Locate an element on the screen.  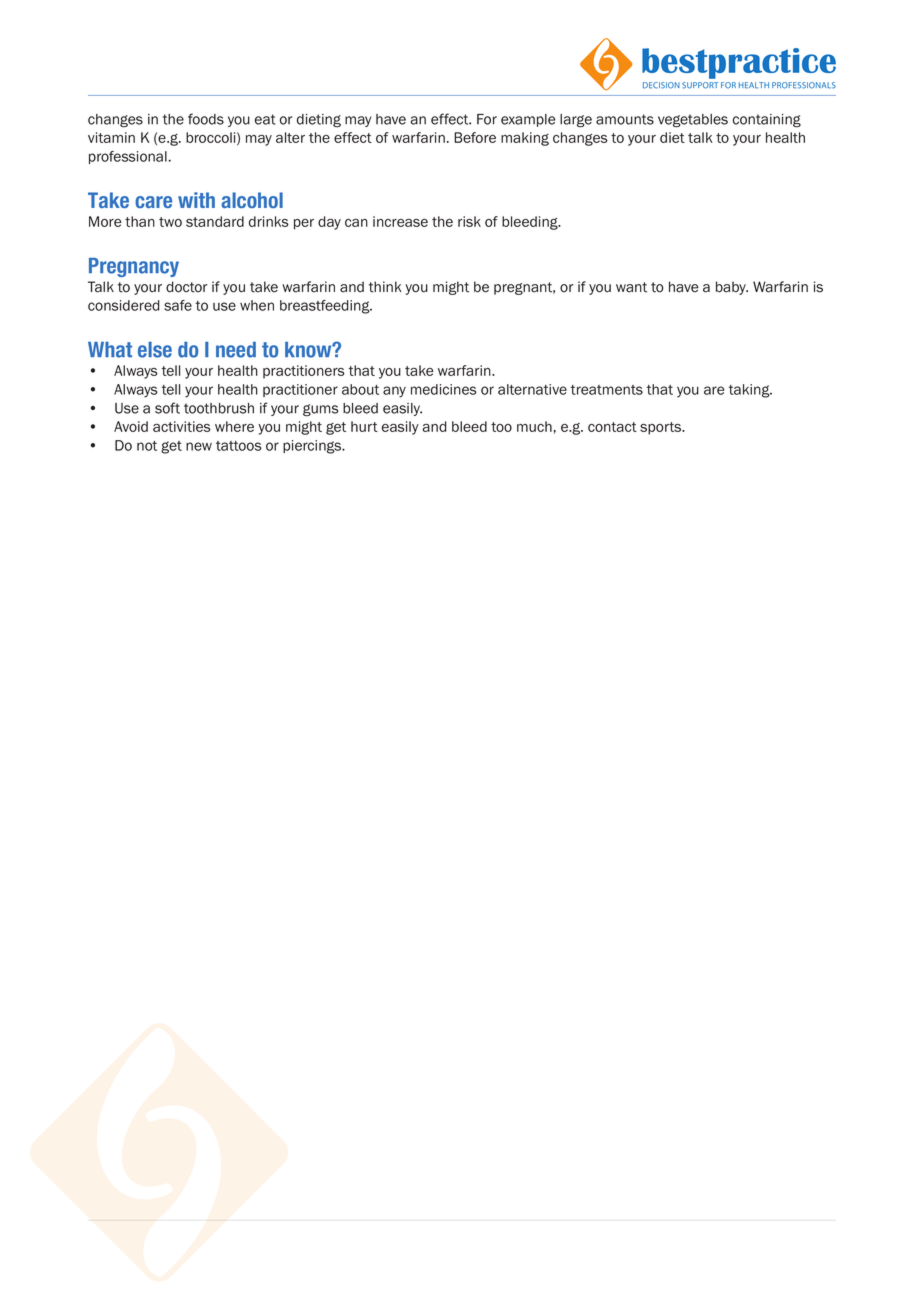
risk is located at coordinates (469, 221).
